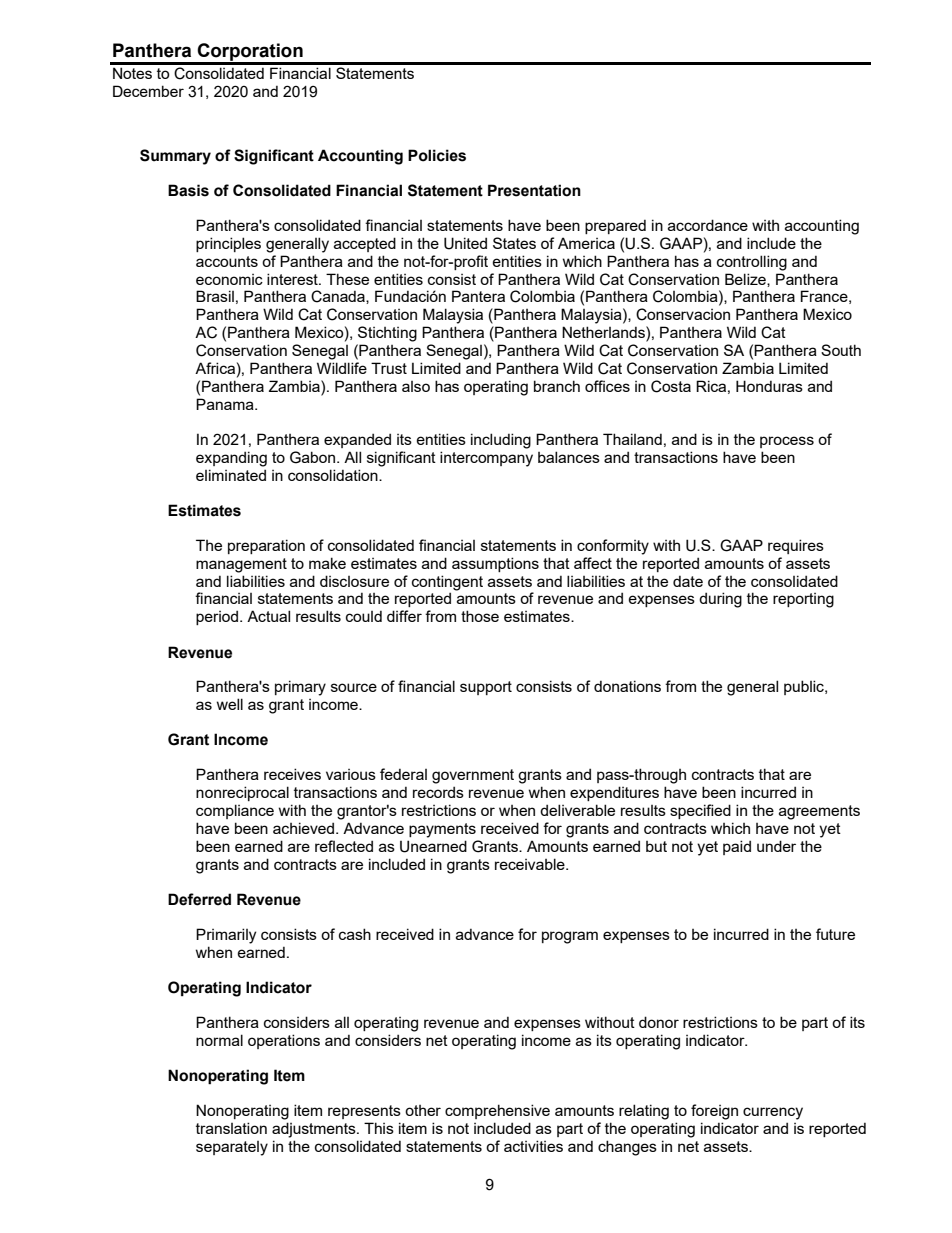 Image resolution: width=952 pixels, height=1233 pixels. Describe the element at coordinates (437, 155) in the image. I see `Policies` at that location.
